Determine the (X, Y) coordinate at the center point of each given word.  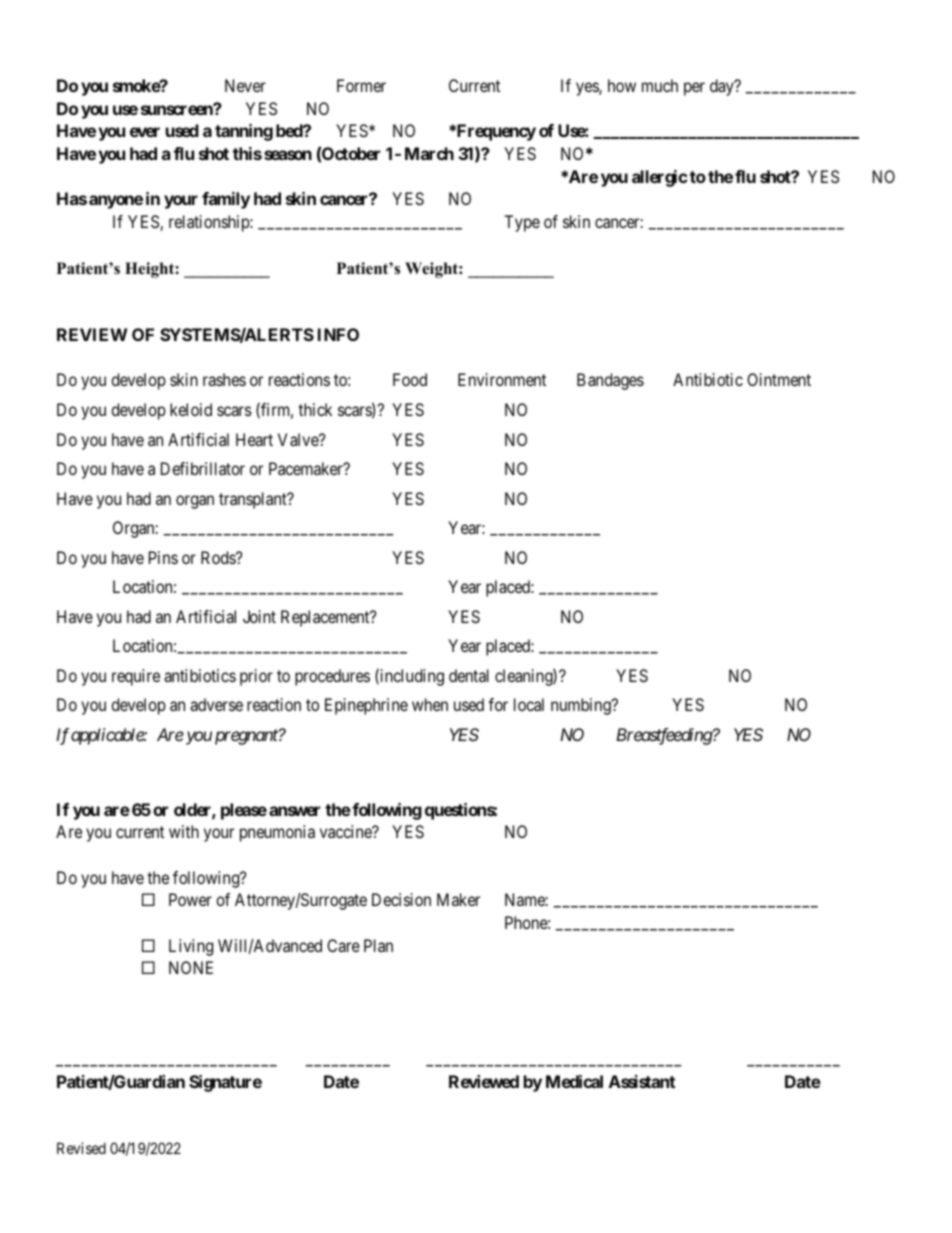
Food (410, 379)
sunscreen (178, 109)
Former (361, 85)
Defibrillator (203, 468)
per (694, 89)
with (184, 831)
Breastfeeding (664, 736)
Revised (81, 1148)
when (430, 704)
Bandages (610, 381)
